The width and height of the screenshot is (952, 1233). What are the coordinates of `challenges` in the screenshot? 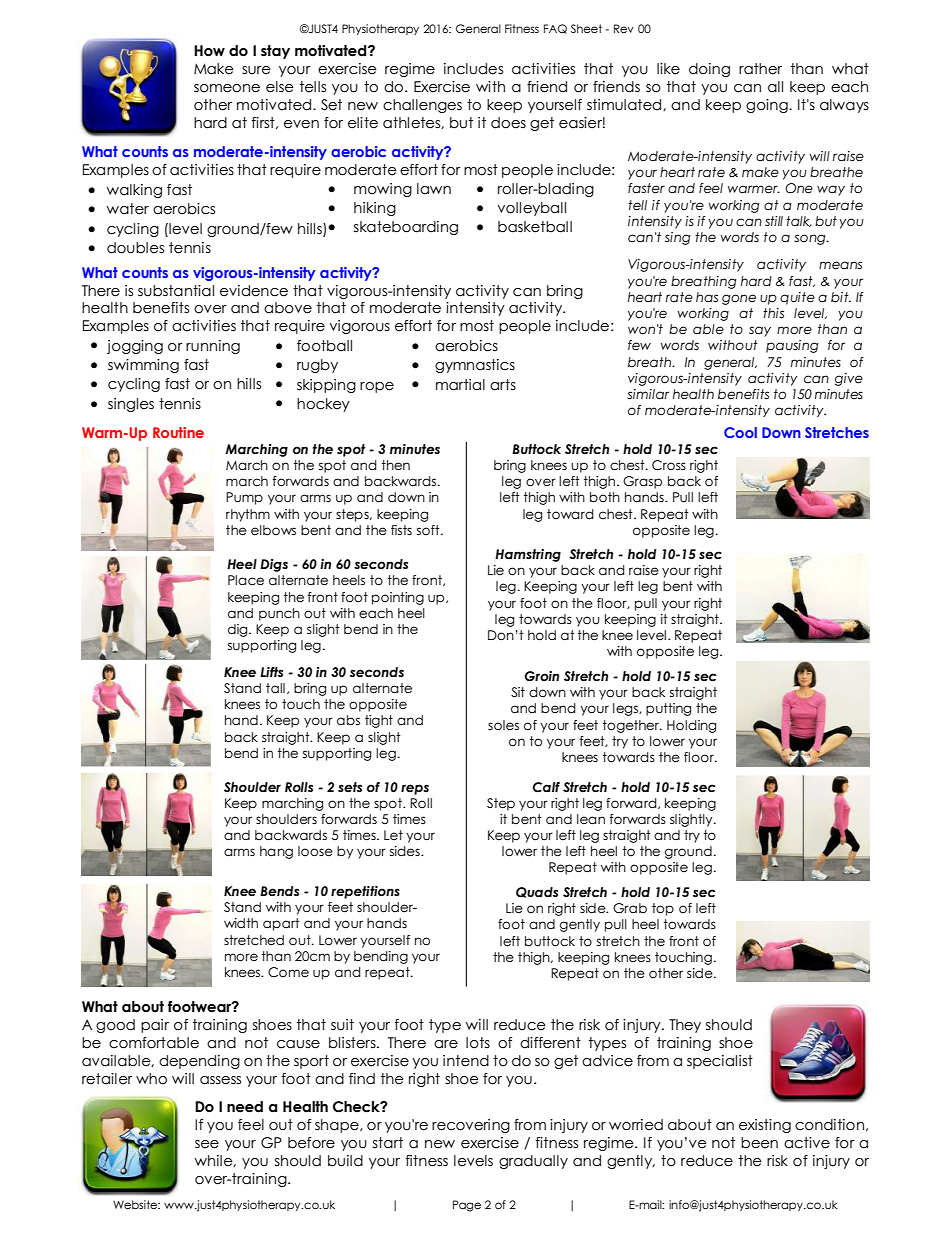 It's located at (422, 106).
